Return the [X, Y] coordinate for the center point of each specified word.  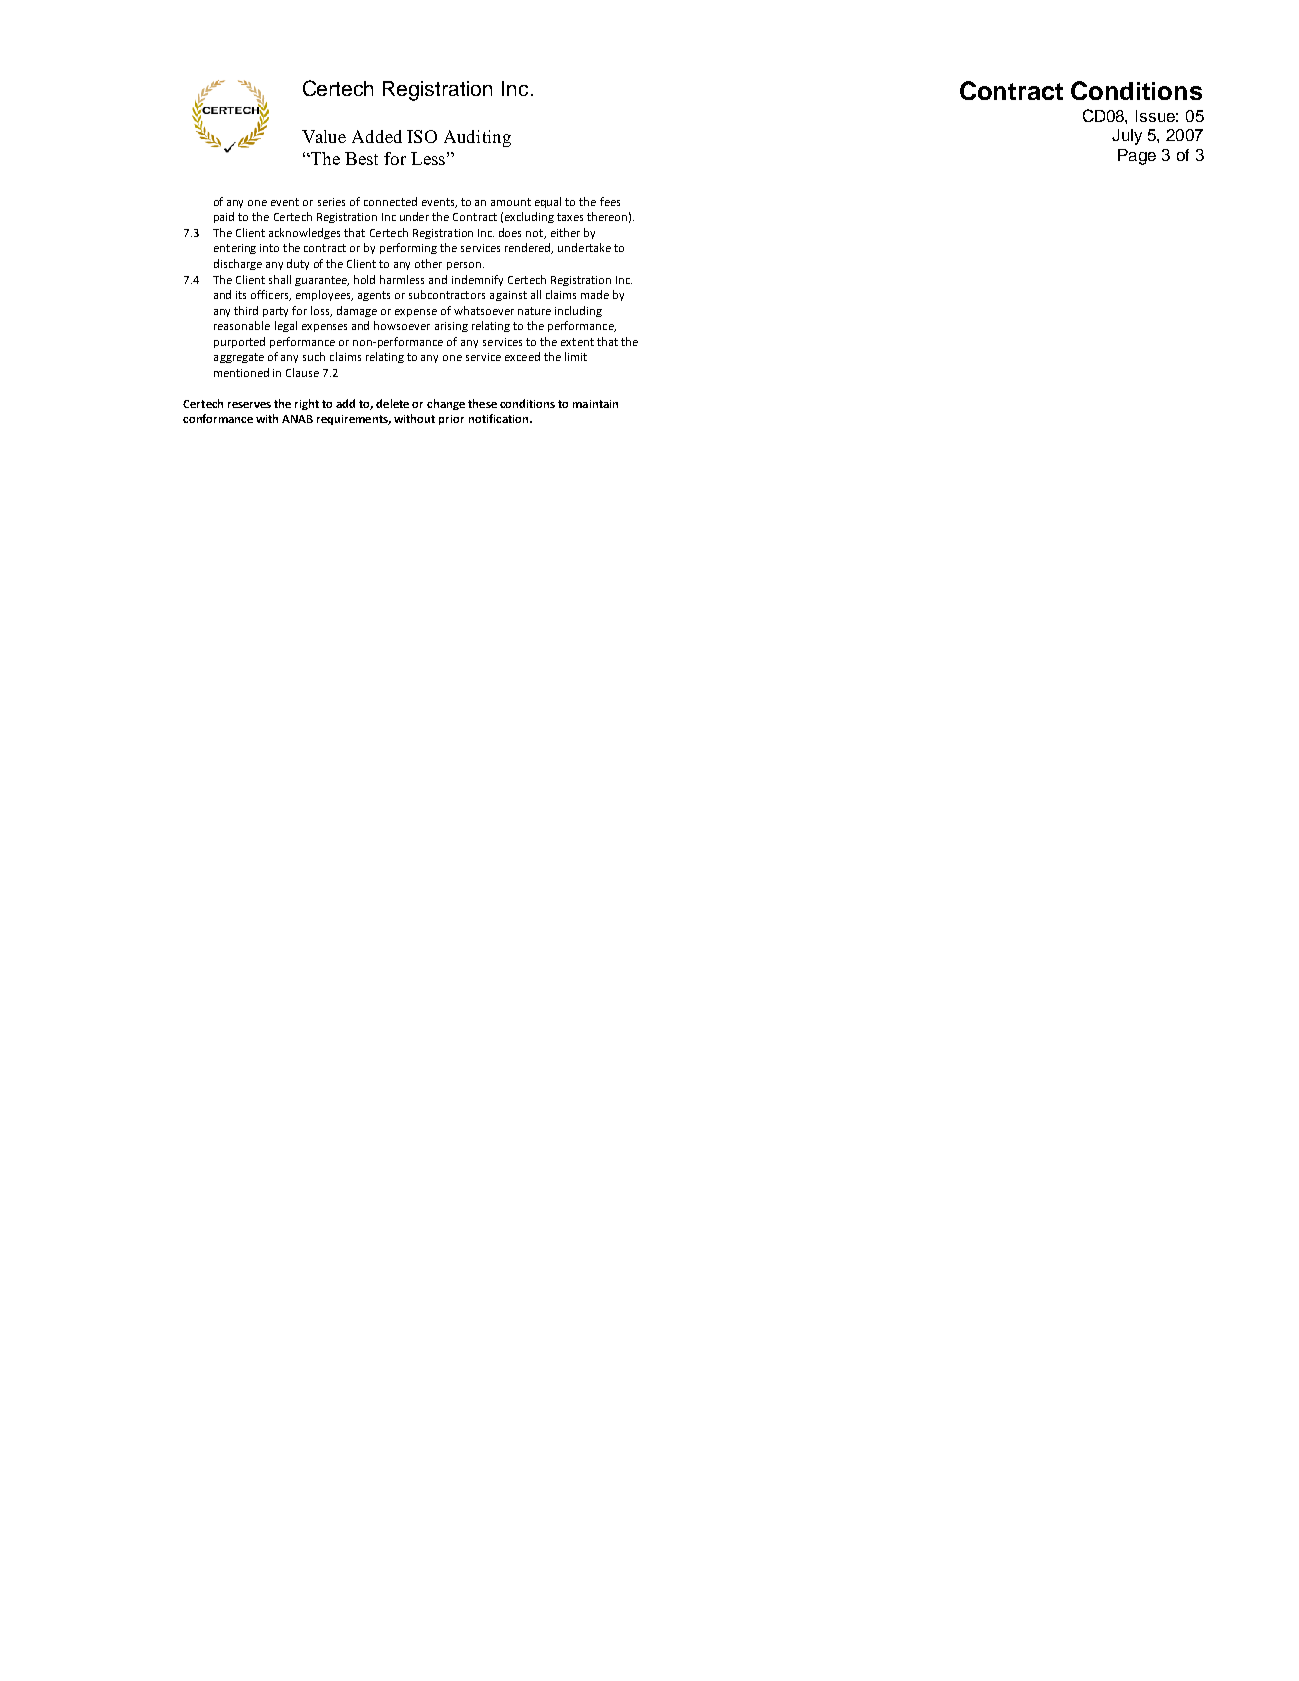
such [314, 356]
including [578, 311]
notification [500, 418]
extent [577, 342]
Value [324, 136]
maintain [595, 404]
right [307, 404]
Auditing [477, 138]
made [595, 294]
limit [576, 356]
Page [1137, 157]
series [331, 202]
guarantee [322, 281]
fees [610, 201]
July [1127, 137]
